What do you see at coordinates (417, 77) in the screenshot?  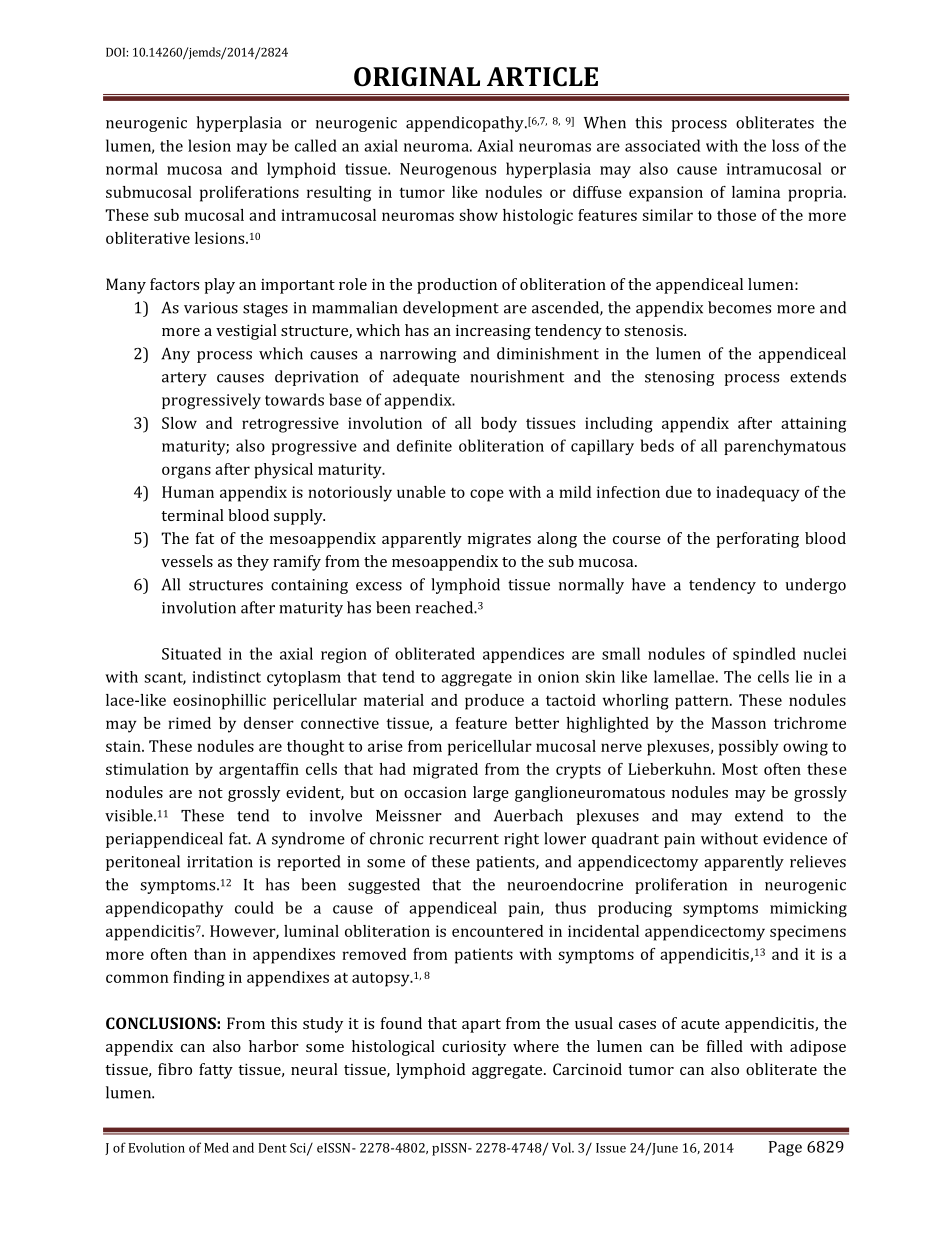 I see `ORIGINAL` at bounding box center [417, 77].
